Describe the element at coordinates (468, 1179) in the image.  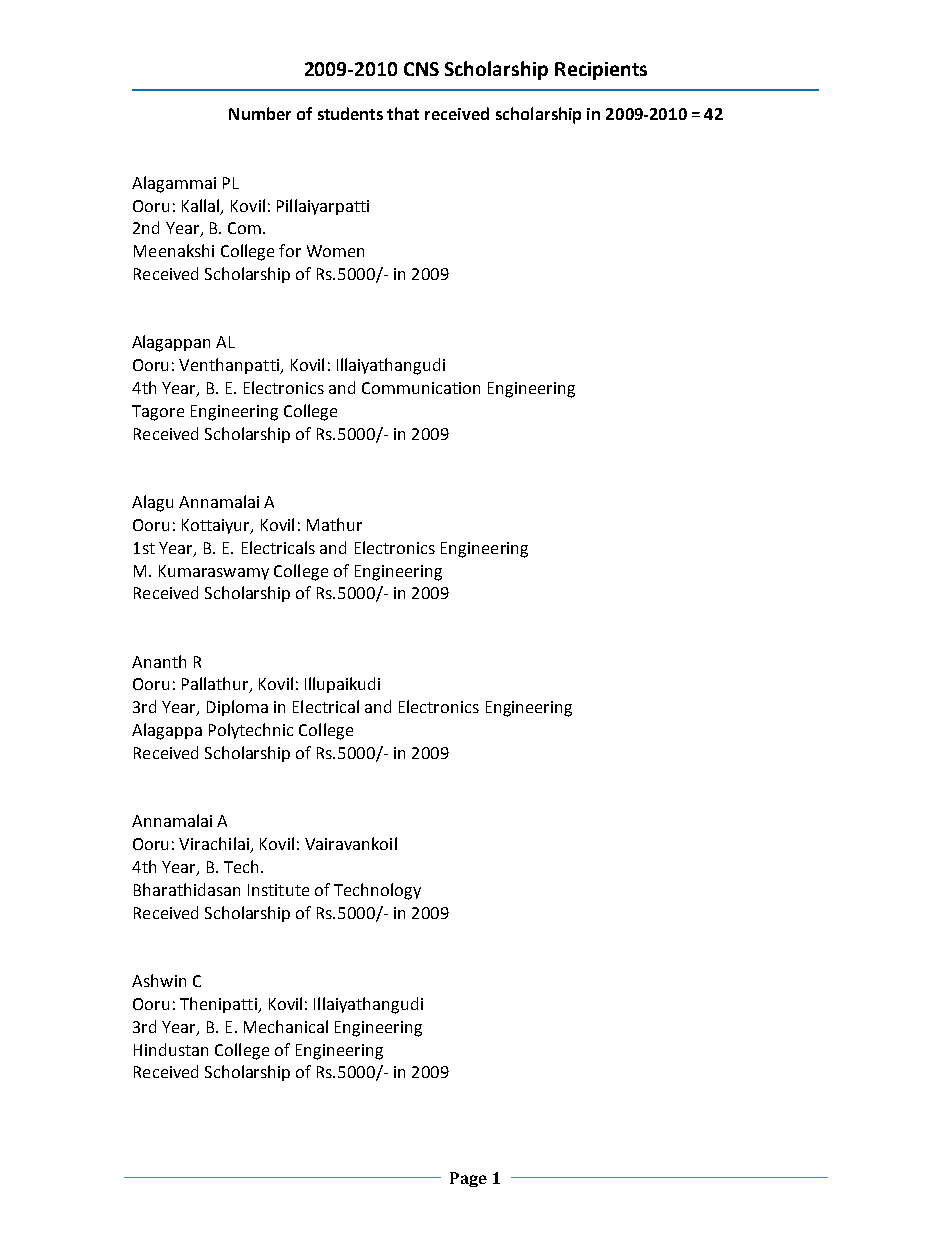
I see `Page` at that location.
